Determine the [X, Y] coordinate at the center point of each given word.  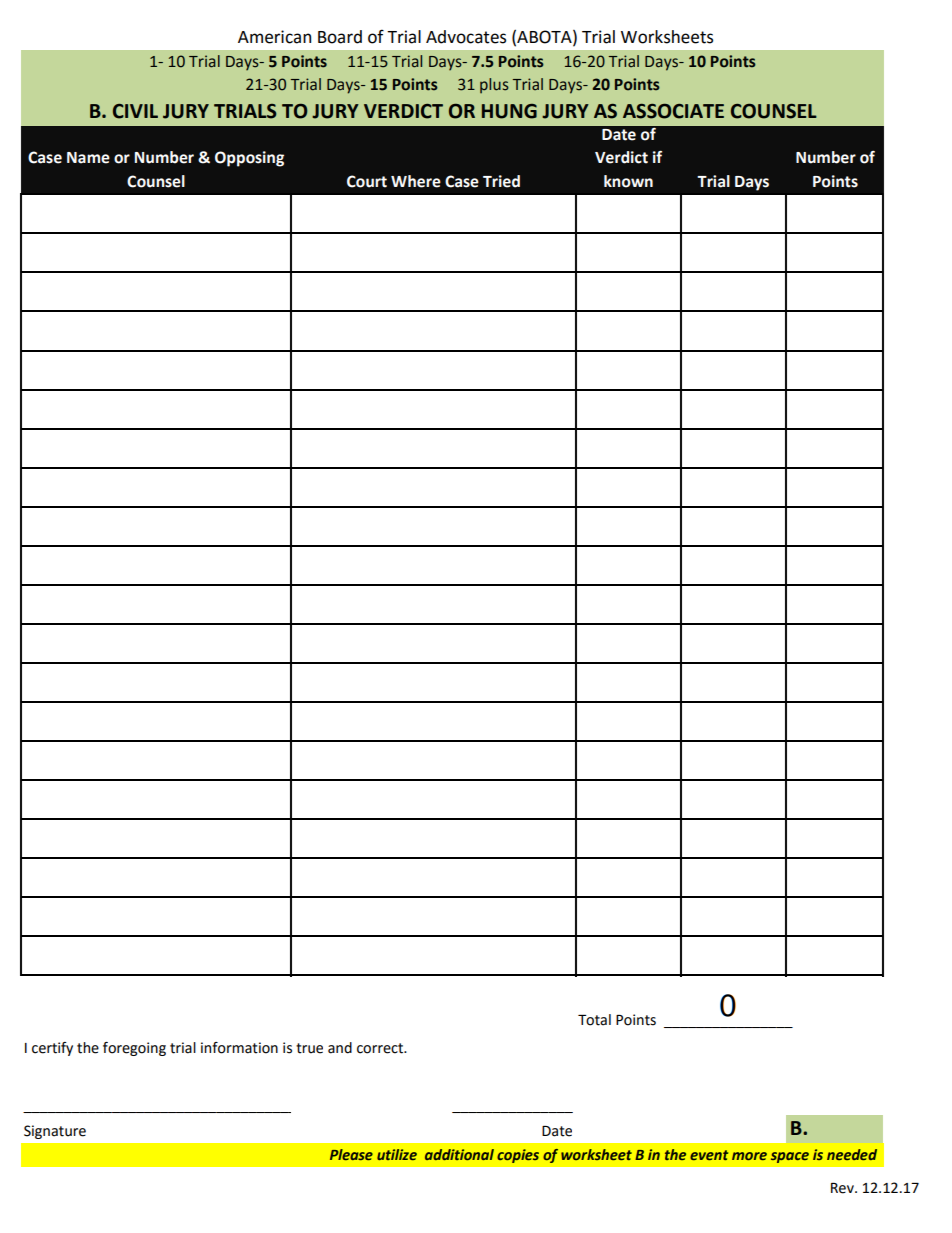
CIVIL [135, 111]
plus [494, 85]
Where [416, 181]
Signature [55, 1132]
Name [88, 158]
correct [381, 1048]
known [628, 181]
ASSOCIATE [673, 111]
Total [594, 1020]
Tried [501, 181]
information [239, 1048]
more [749, 1156]
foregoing [134, 1049]
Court [367, 181]
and [340, 1048]
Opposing [249, 159]
